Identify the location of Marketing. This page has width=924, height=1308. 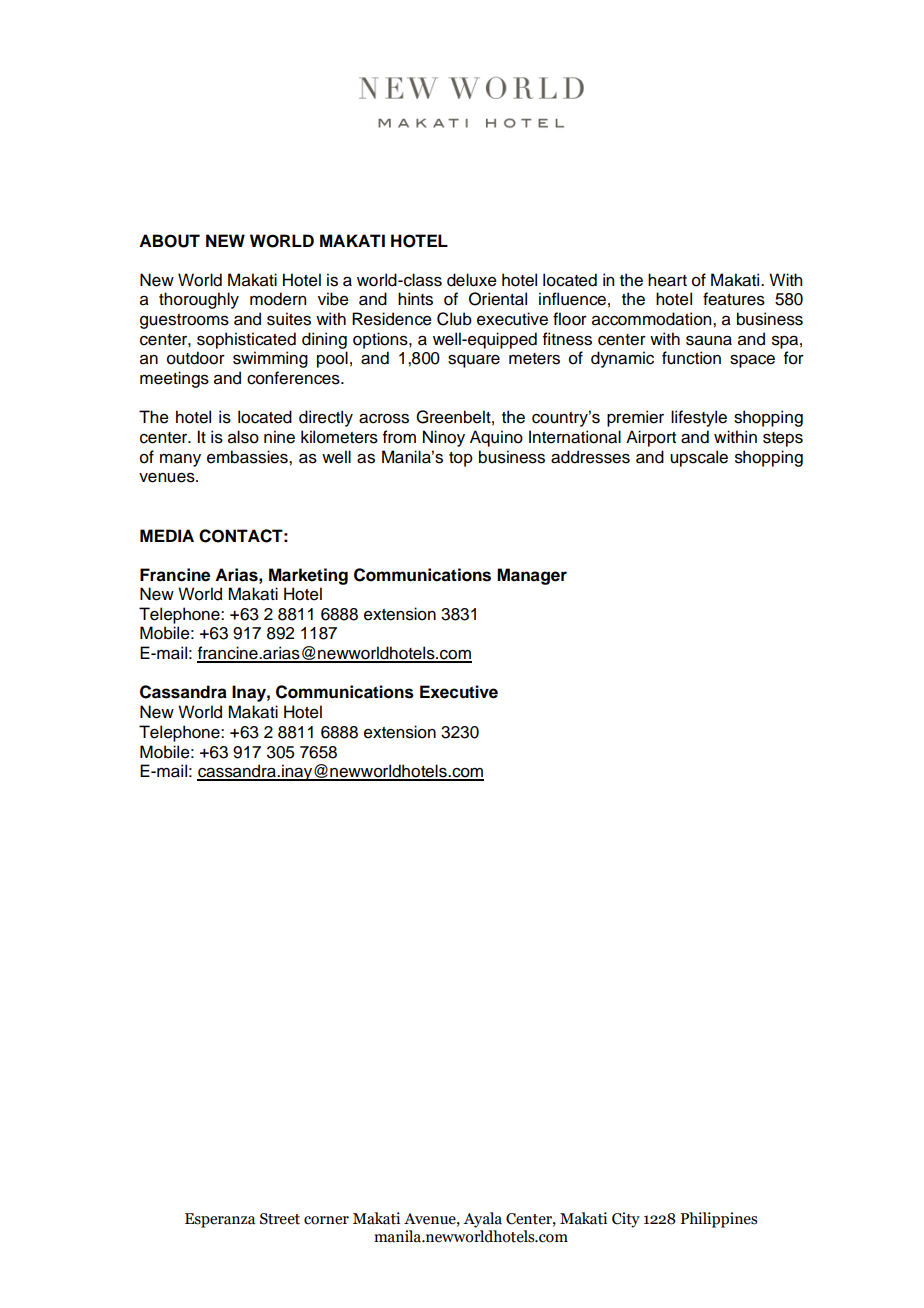
(308, 576).
